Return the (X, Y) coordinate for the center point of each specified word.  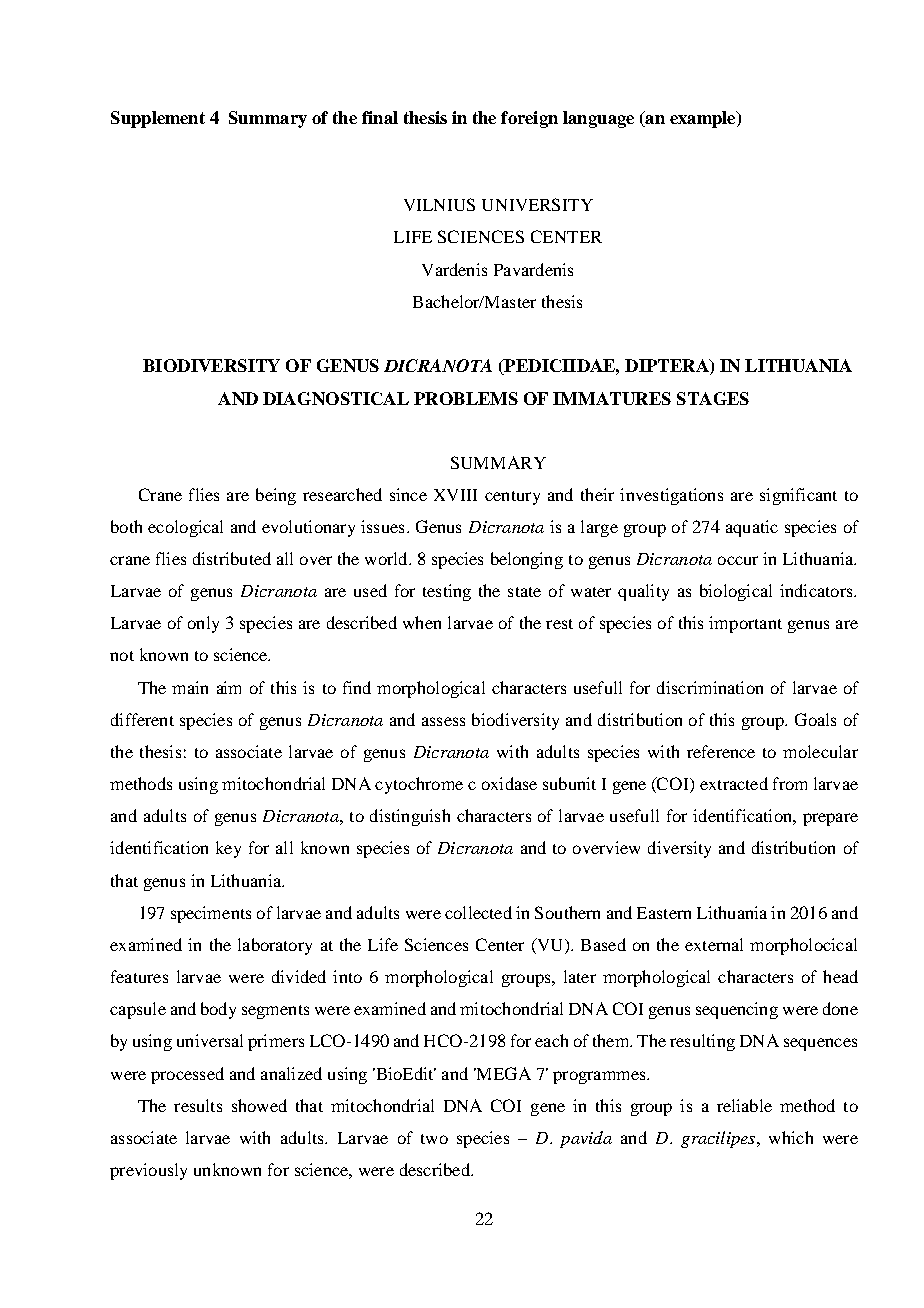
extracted (734, 783)
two (434, 1139)
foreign (529, 119)
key (228, 849)
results (198, 1105)
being (276, 496)
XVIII (455, 495)
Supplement (158, 119)
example (704, 119)
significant (798, 496)
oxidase (509, 783)
